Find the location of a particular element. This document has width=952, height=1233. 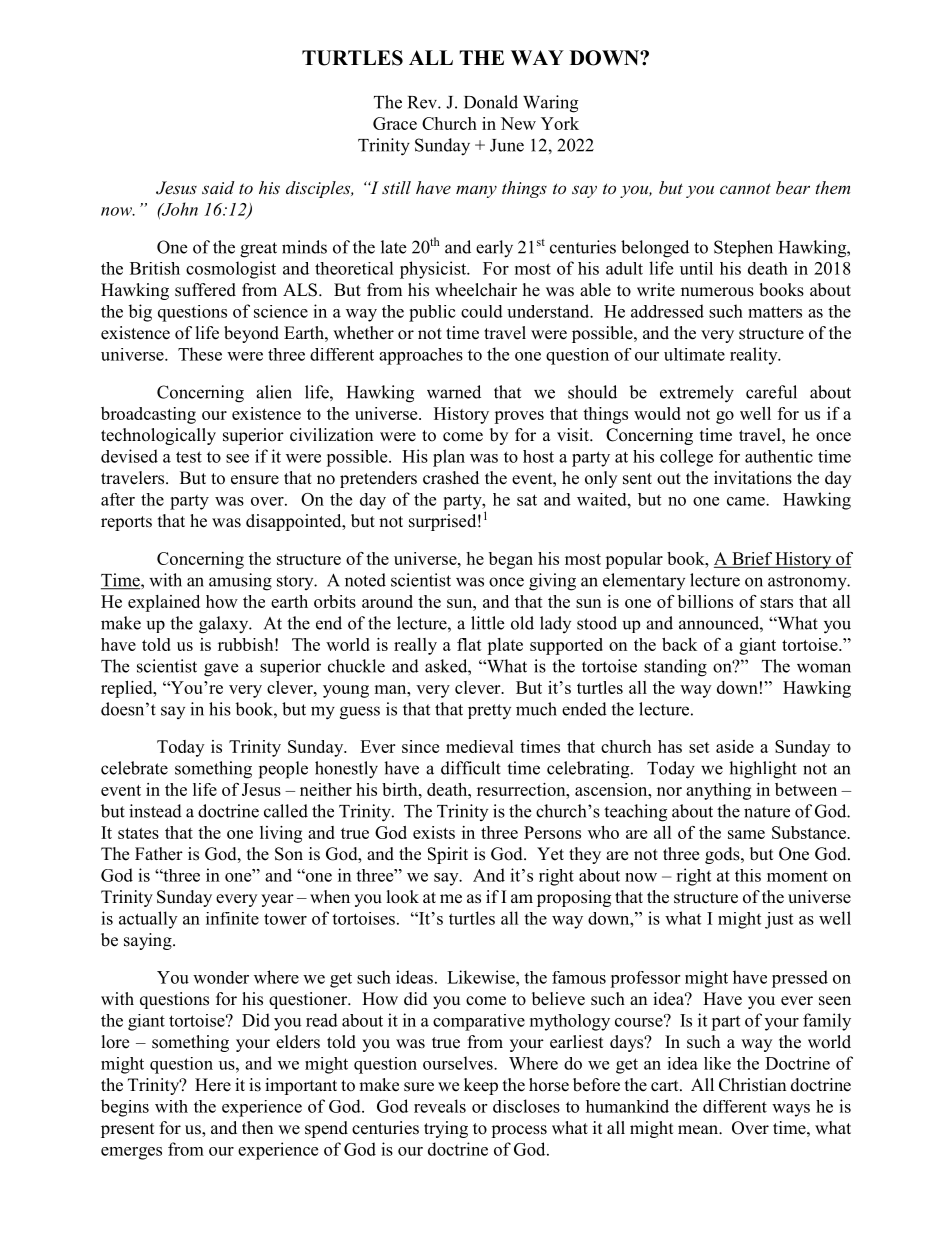

invitations is located at coordinates (753, 478).
